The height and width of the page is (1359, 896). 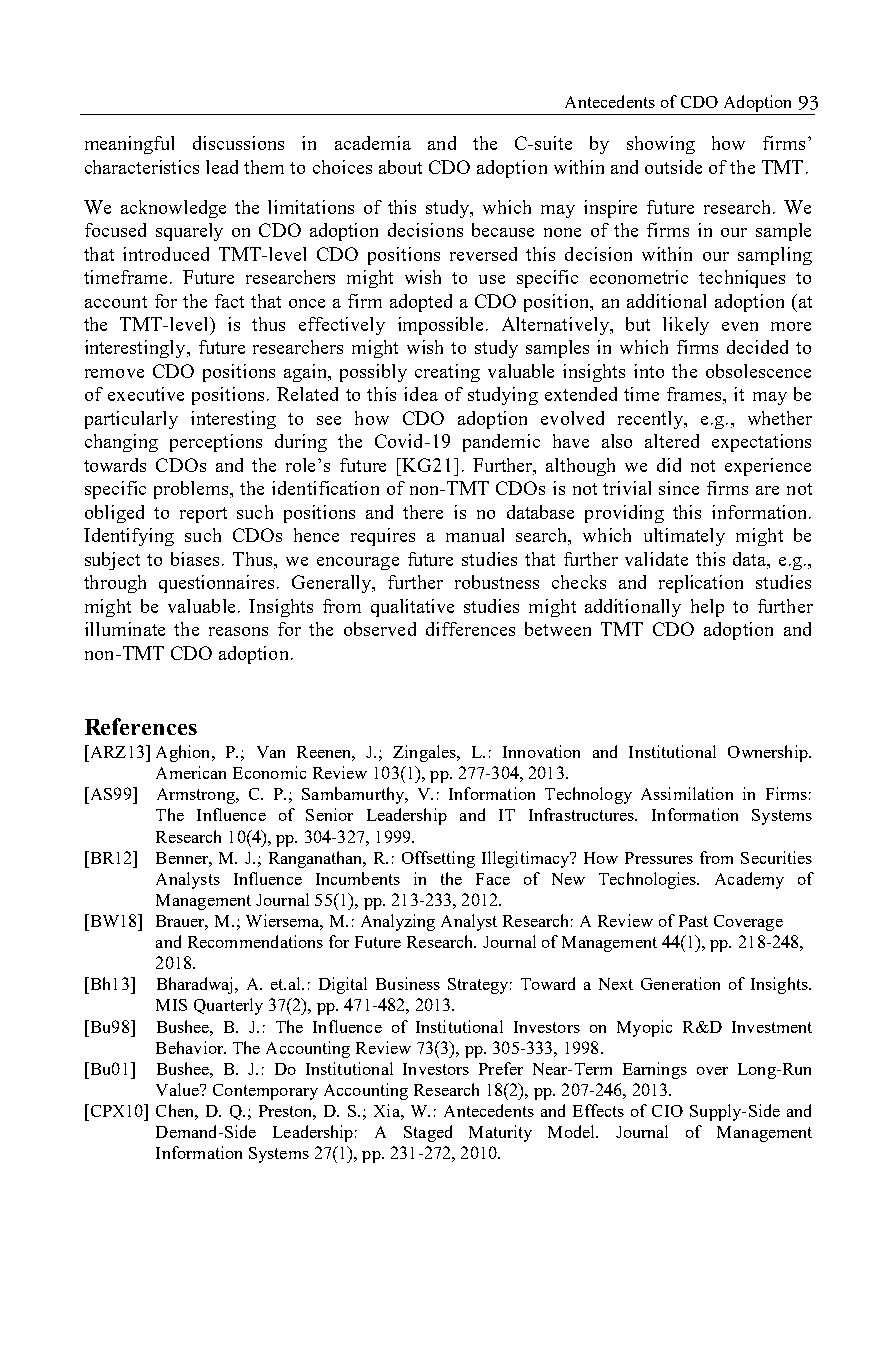 What do you see at coordinates (400, 167) in the page?
I see `about` at bounding box center [400, 167].
